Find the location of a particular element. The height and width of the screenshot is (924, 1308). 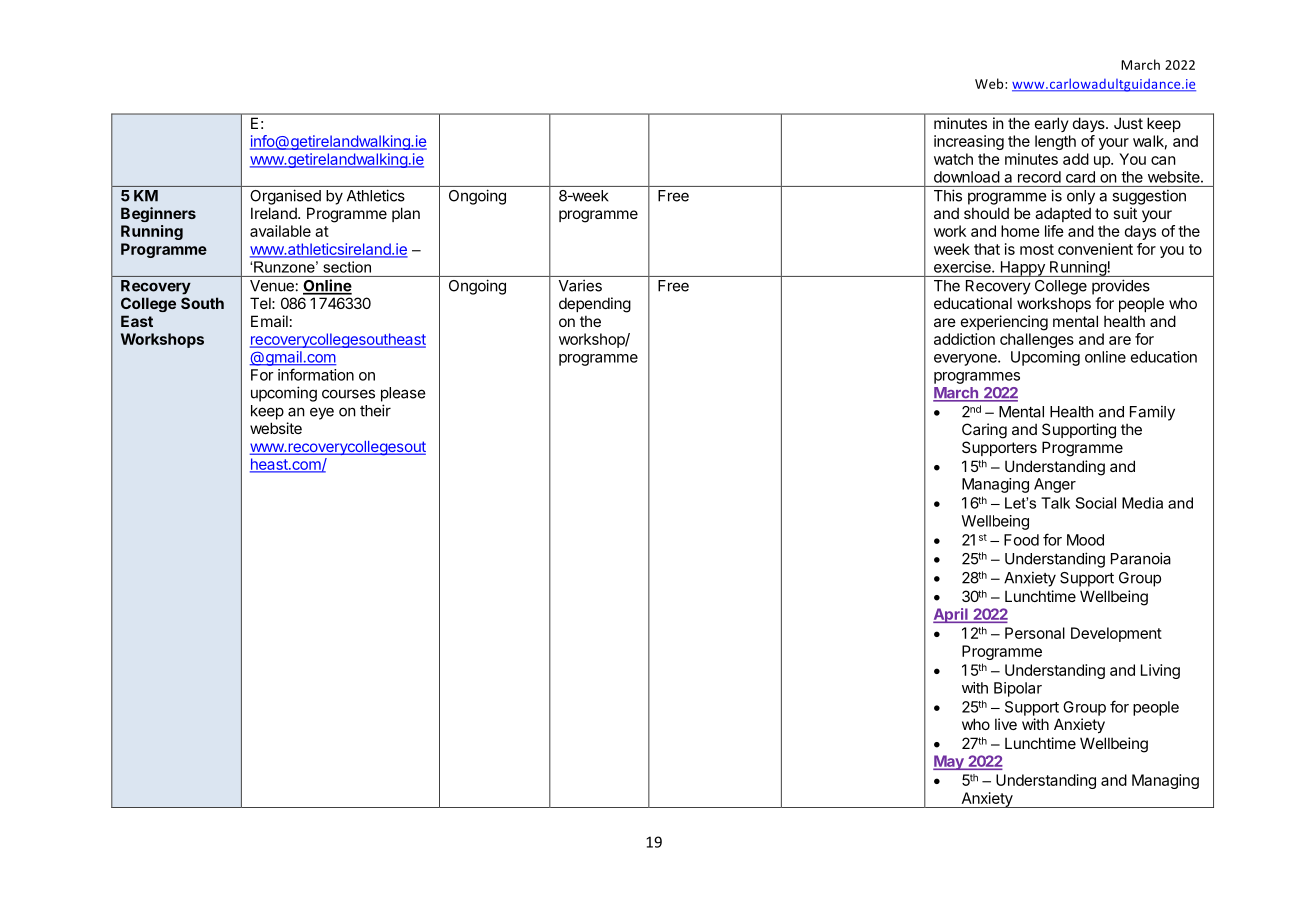

Email is located at coordinates (269, 321).
